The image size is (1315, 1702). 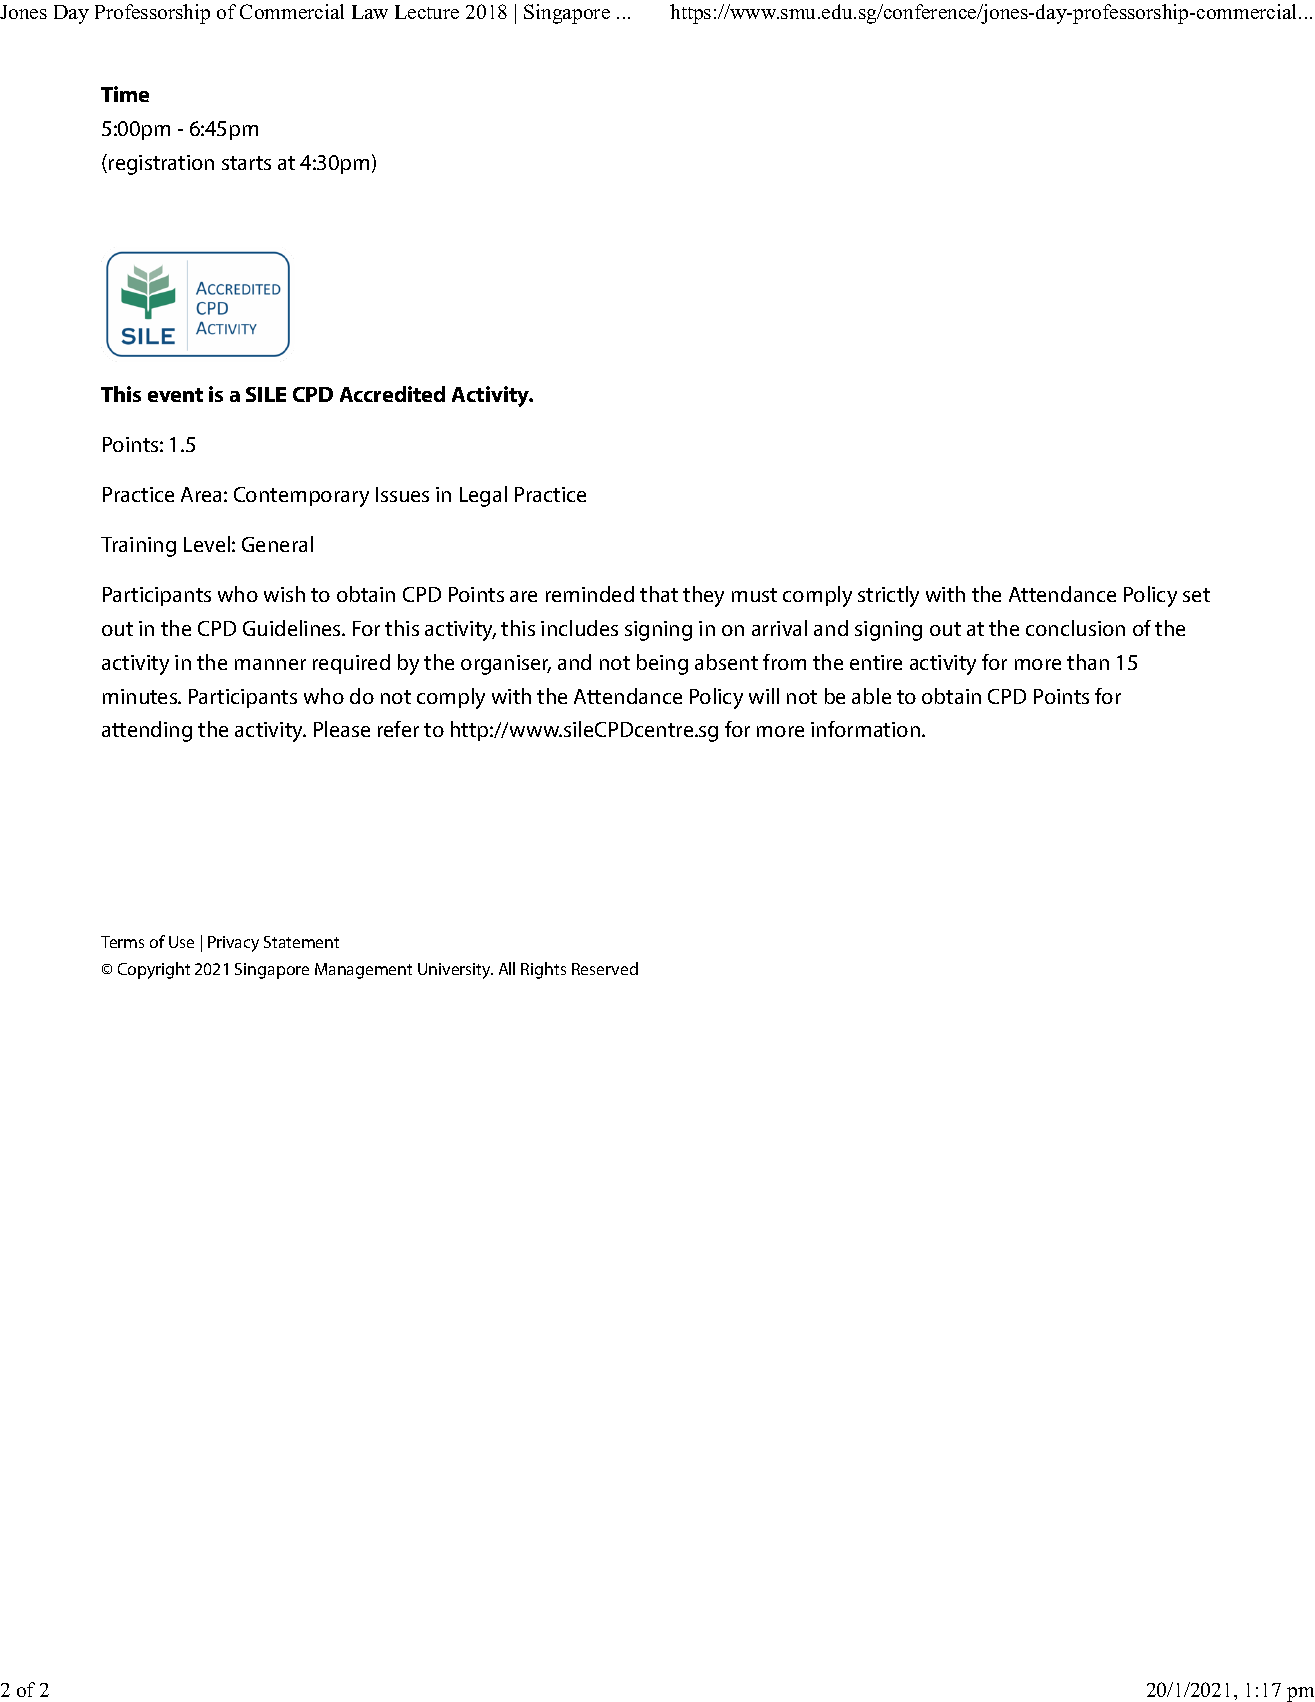 What do you see at coordinates (392, 394) in the screenshot?
I see `Accredited` at bounding box center [392, 394].
